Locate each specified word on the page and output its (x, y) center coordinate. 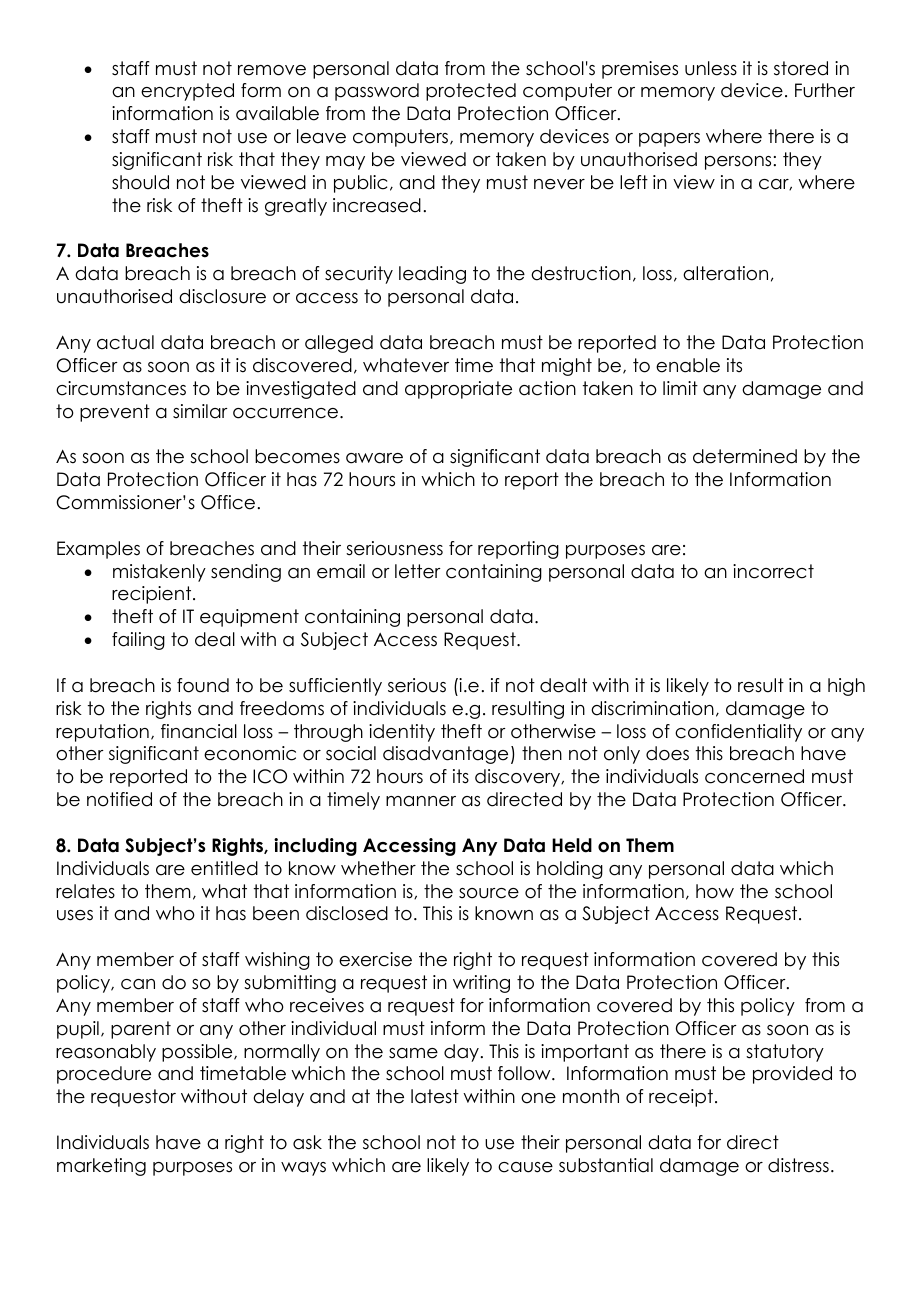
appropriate (458, 390)
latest (435, 1096)
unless (711, 68)
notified (119, 799)
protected (471, 92)
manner (421, 801)
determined (745, 456)
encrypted (187, 92)
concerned (754, 776)
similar (200, 411)
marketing (101, 1167)
